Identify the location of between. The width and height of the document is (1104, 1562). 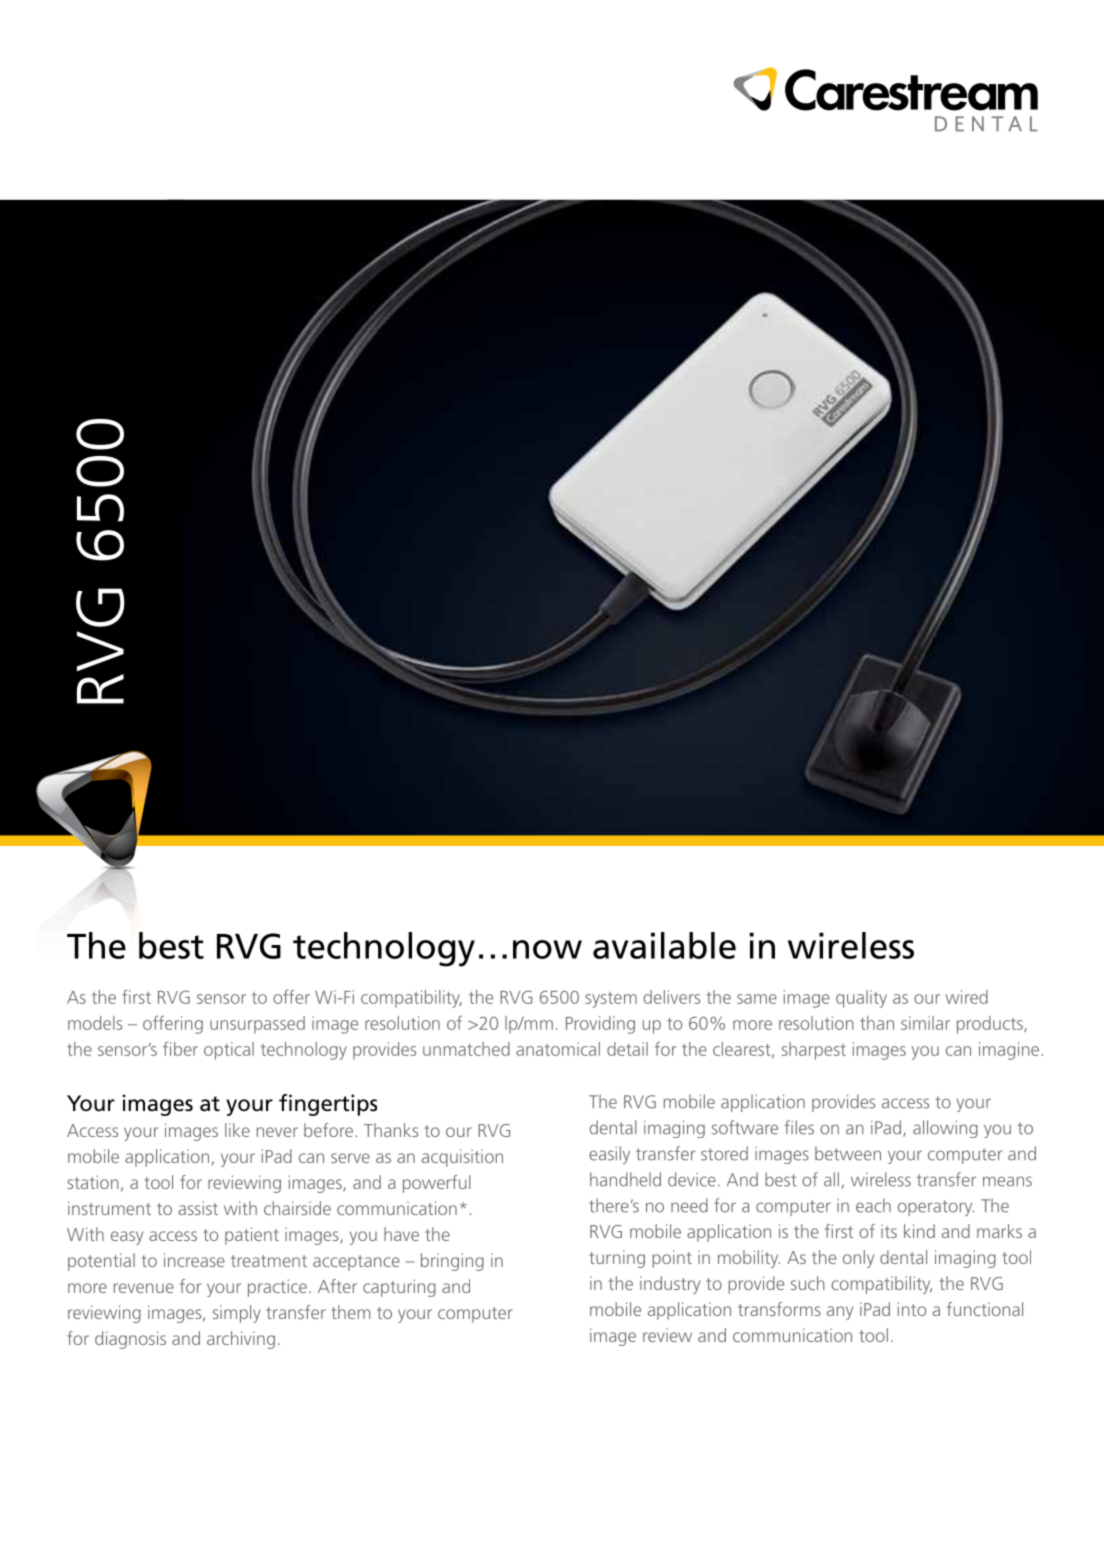
(848, 1153).
